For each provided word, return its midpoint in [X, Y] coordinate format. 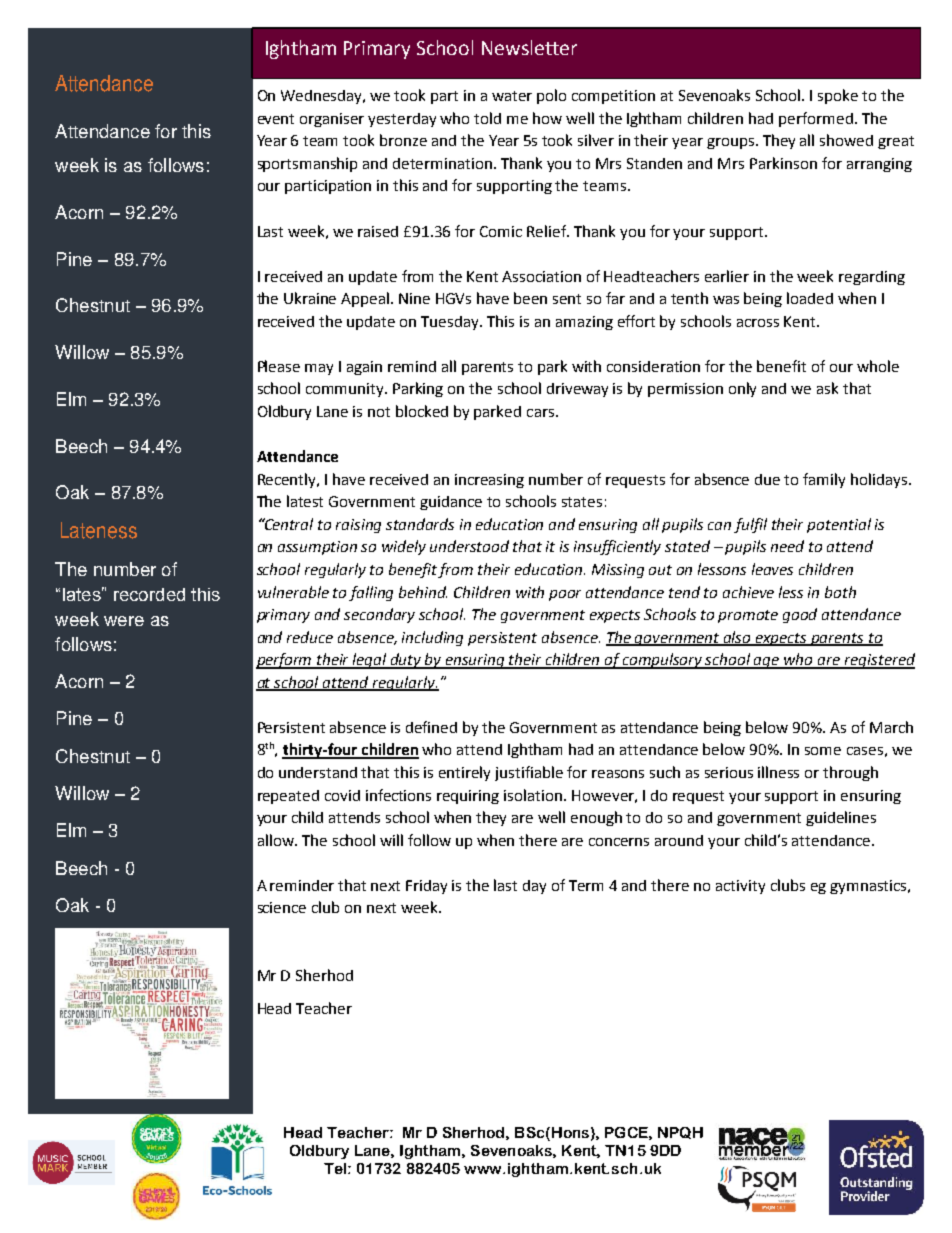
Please [279, 366]
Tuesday [451, 323]
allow [277, 840]
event [276, 119]
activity [740, 887]
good [800, 615]
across [758, 323]
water [512, 96]
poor [565, 595]
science [282, 907]
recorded [149, 594]
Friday [426, 887]
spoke [838, 96]
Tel [335, 1168]
